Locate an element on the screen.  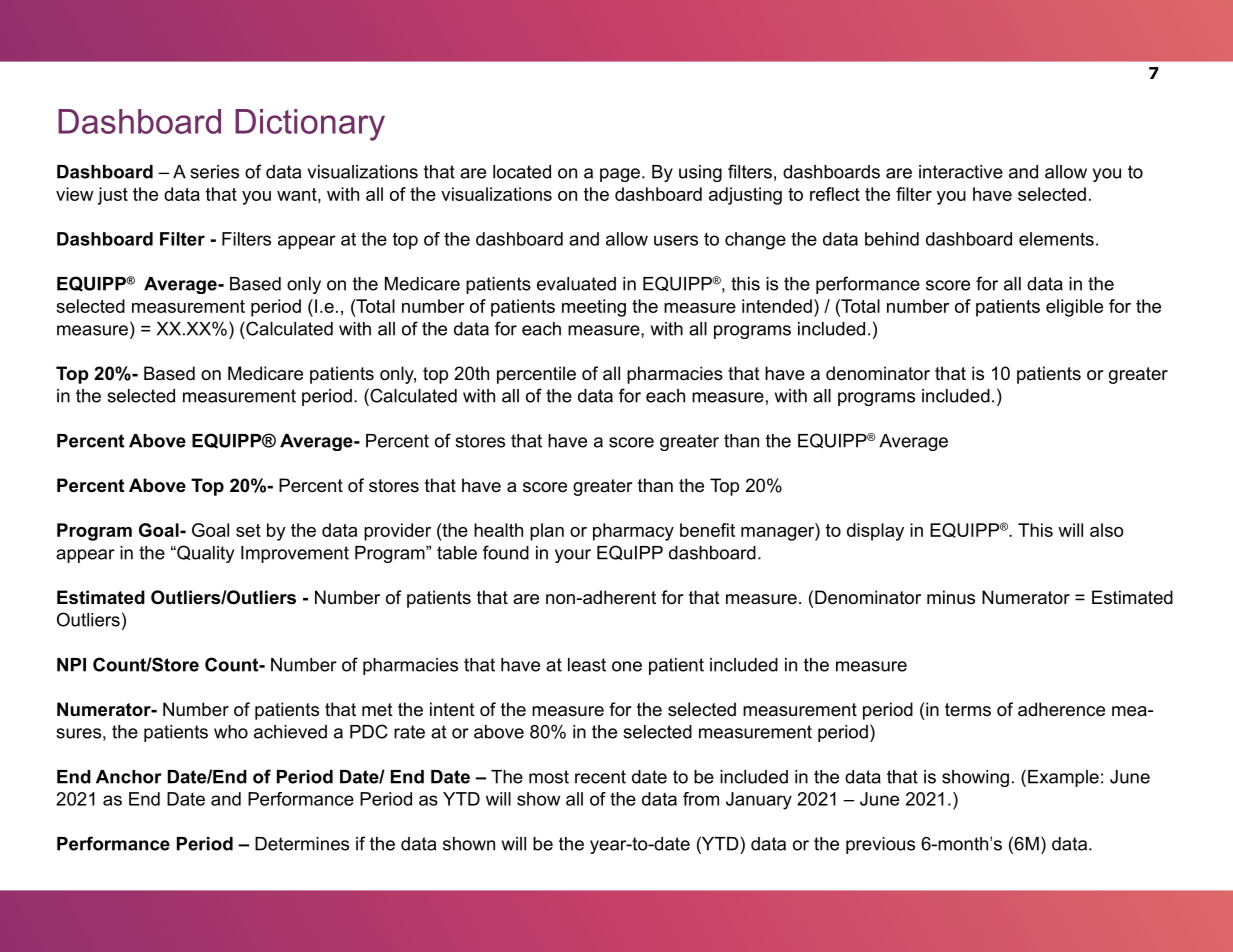
page is located at coordinates (620, 175).
